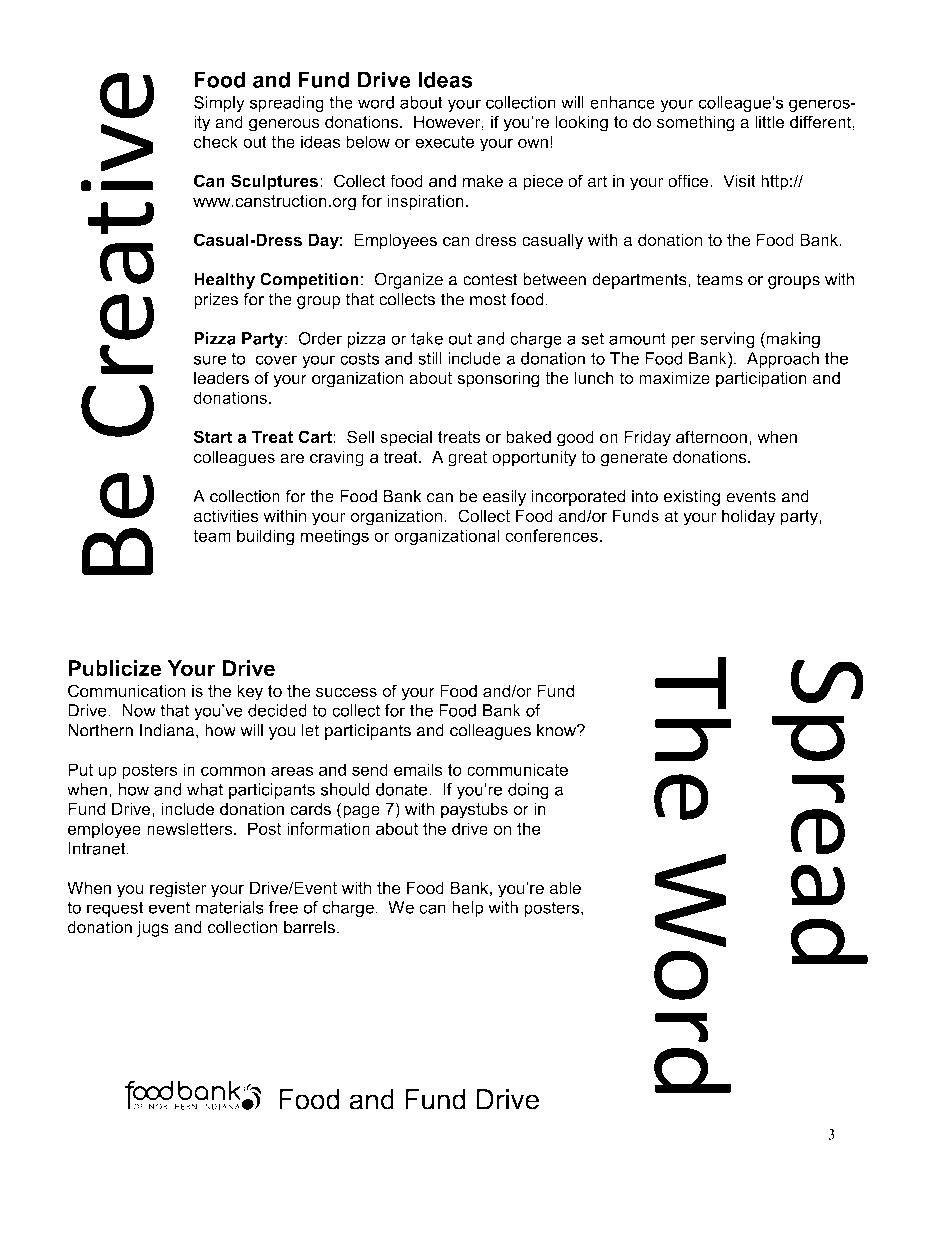 The width and height of the document is (952, 1233). What do you see at coordinates (114, 668) in the document?
I see `Publicize` at bounding box center [114, 668].
